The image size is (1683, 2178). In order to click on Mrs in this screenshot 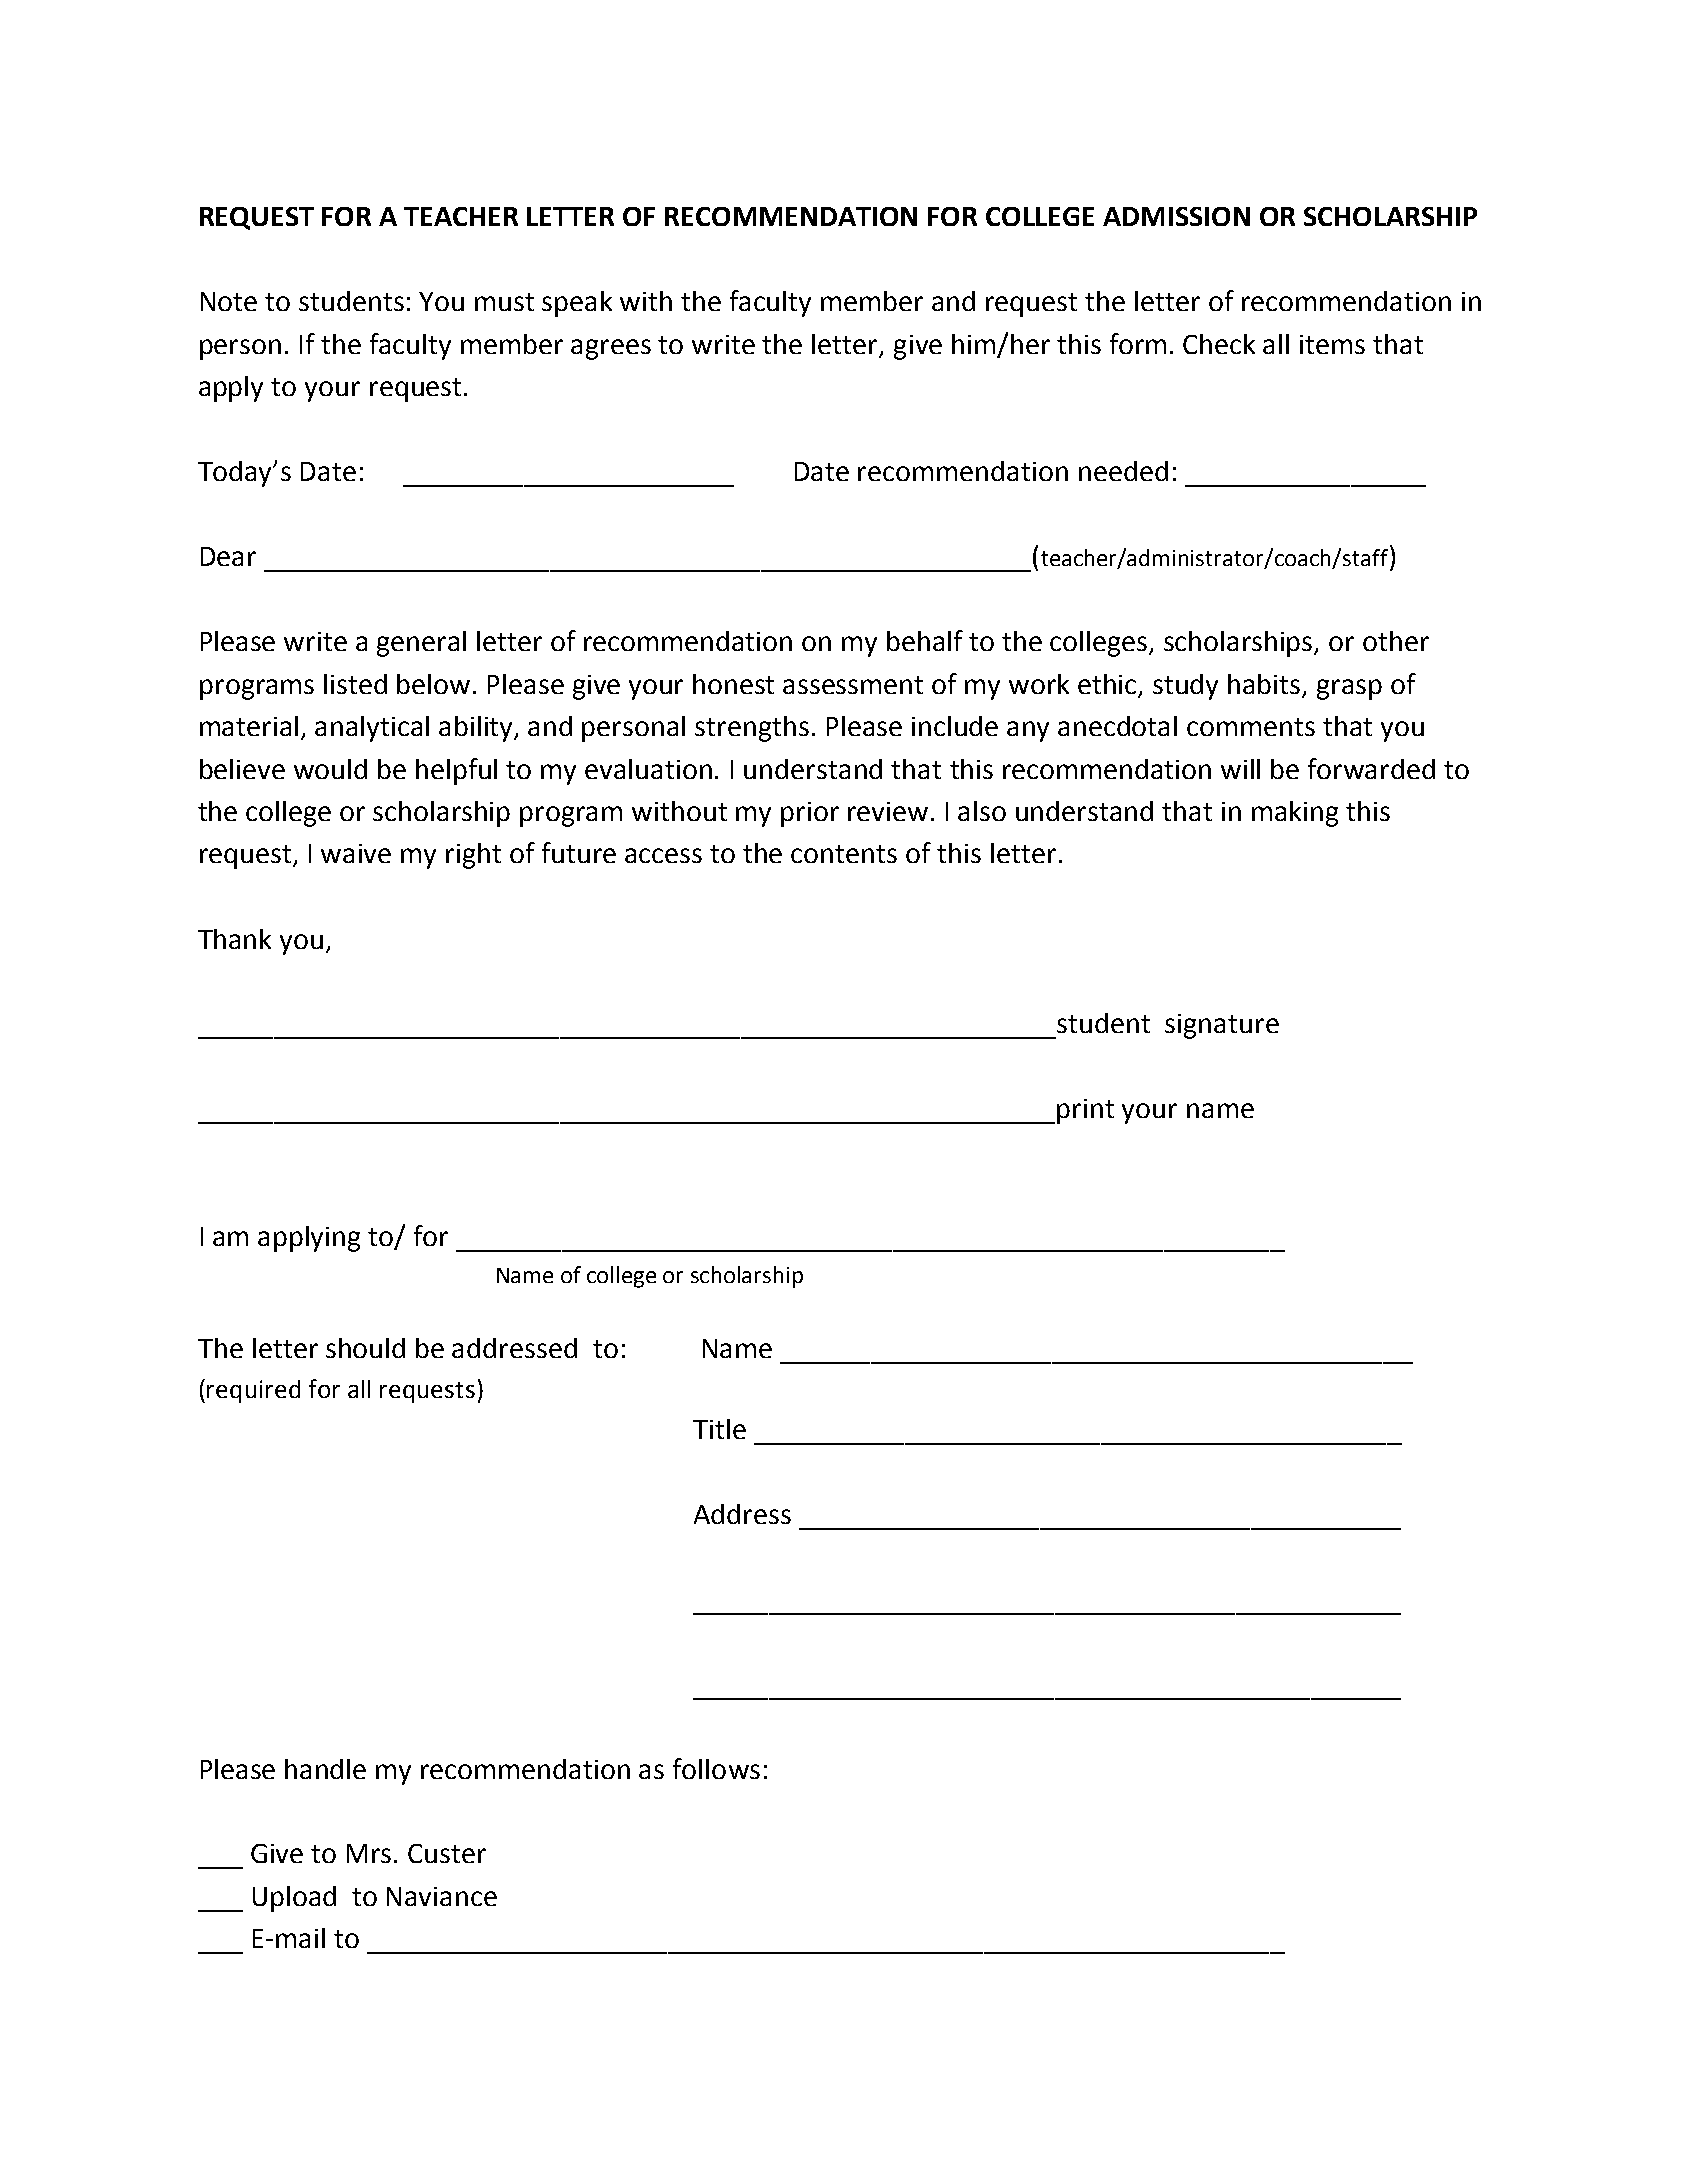, I will do `click(369, 1853)`.
